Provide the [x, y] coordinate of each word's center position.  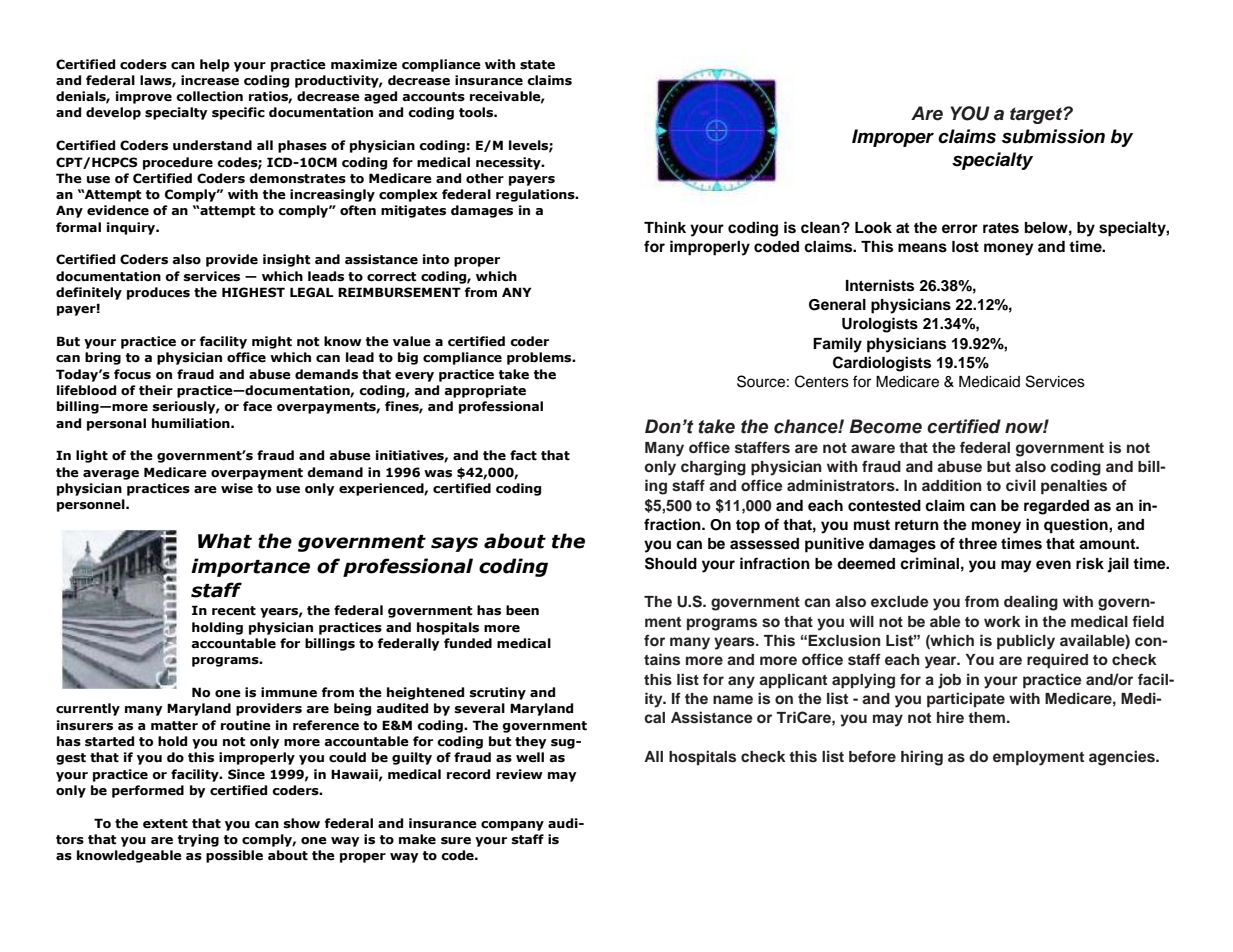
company [512, 826]
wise [237, 488]
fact [523, 455]
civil [1021, 485]
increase [210, 80]
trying [198, 840]
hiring [922, 758]
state [537, 65]
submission [1053, 136]
